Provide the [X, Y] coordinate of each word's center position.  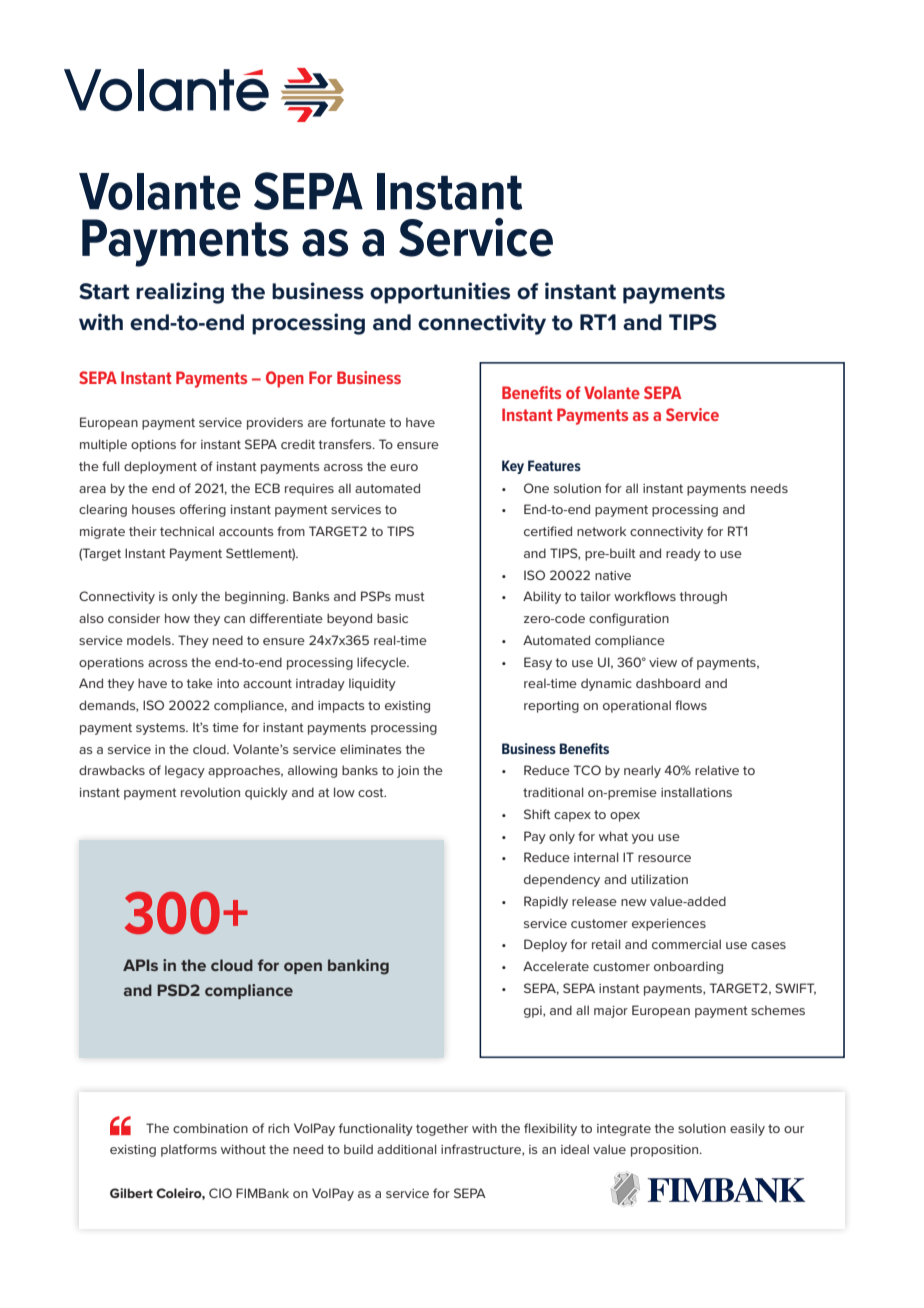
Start [104, 291]
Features [554, 465]
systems [161, 729]
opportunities [440, 293]
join [408, 772]
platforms [189, 1150]
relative [717, 770]
